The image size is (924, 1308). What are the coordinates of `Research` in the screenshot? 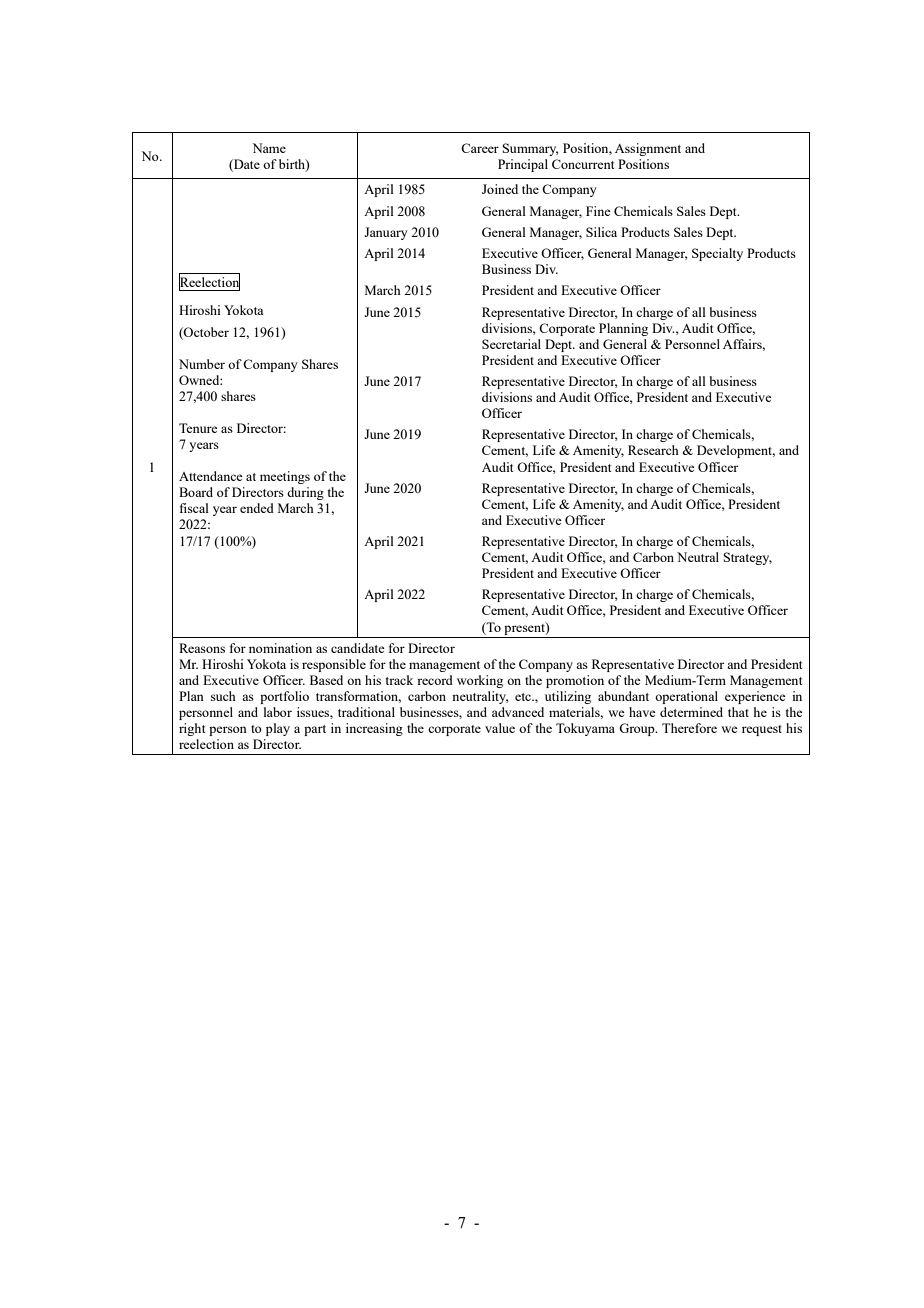 It's located at (653, 450).
